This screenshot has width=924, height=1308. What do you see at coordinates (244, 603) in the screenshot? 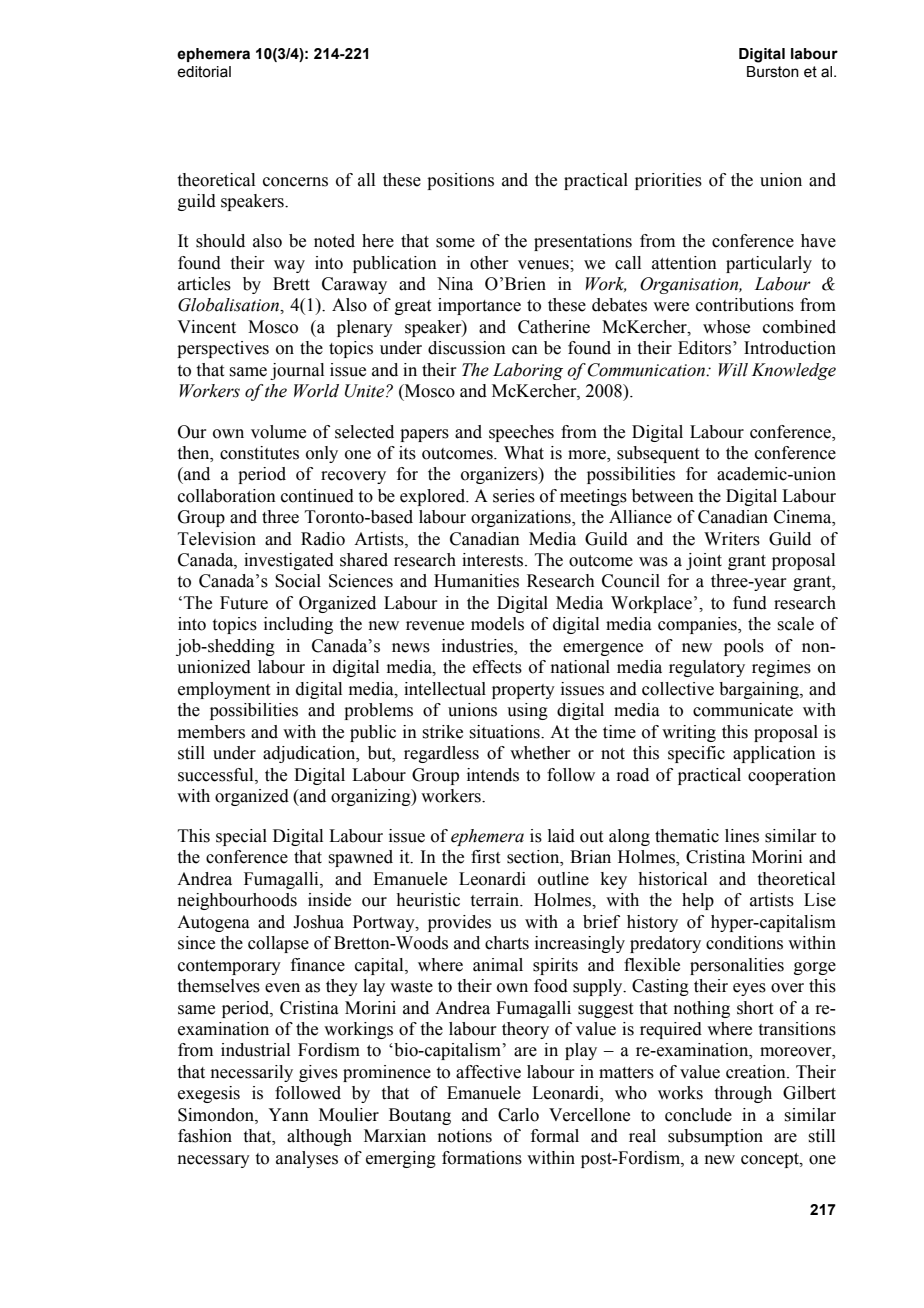
I see `Future` at bounding box center [244, 603].
